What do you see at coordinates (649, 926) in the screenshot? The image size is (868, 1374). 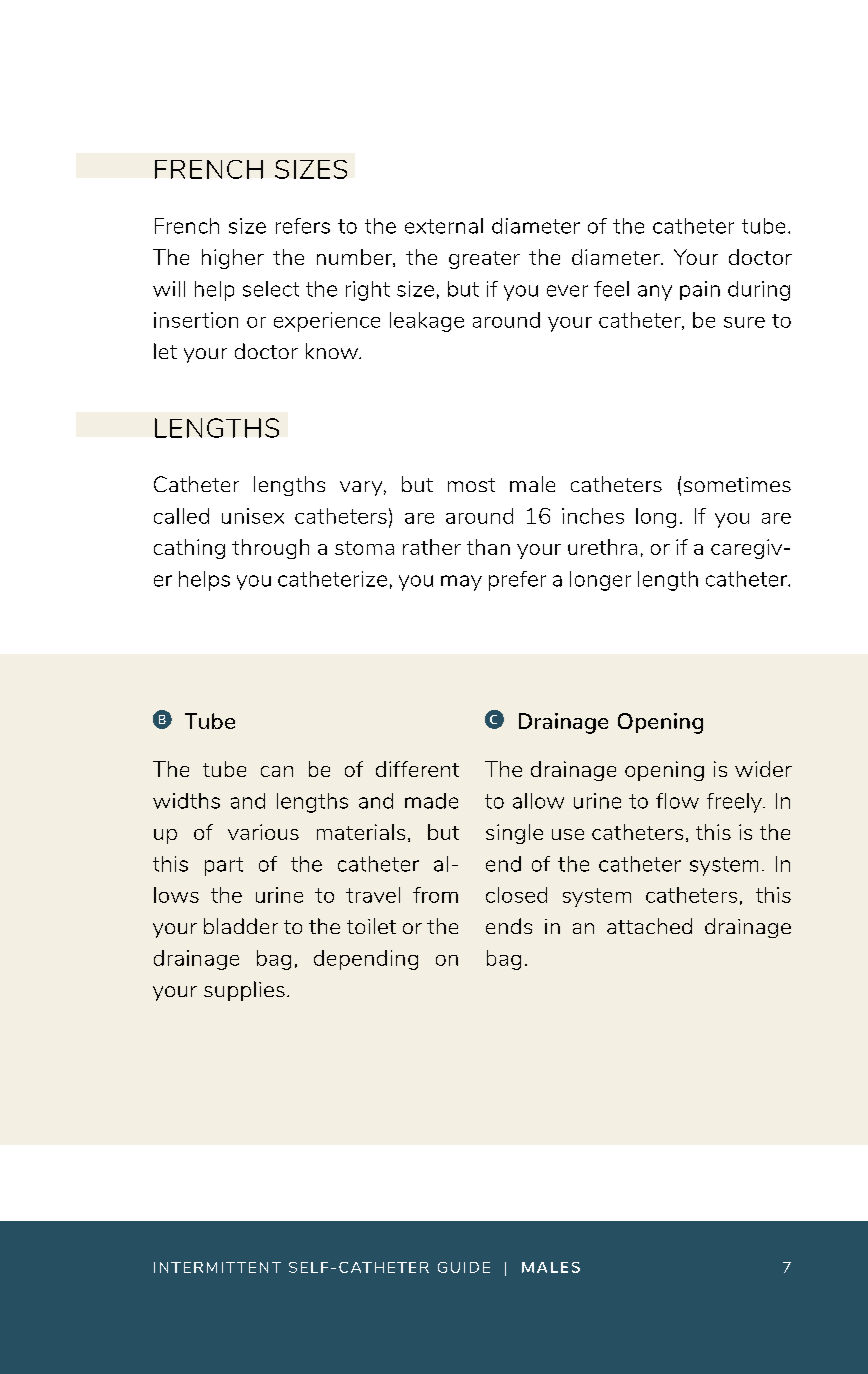 I see `attached` at bounding box center [649, 926].
